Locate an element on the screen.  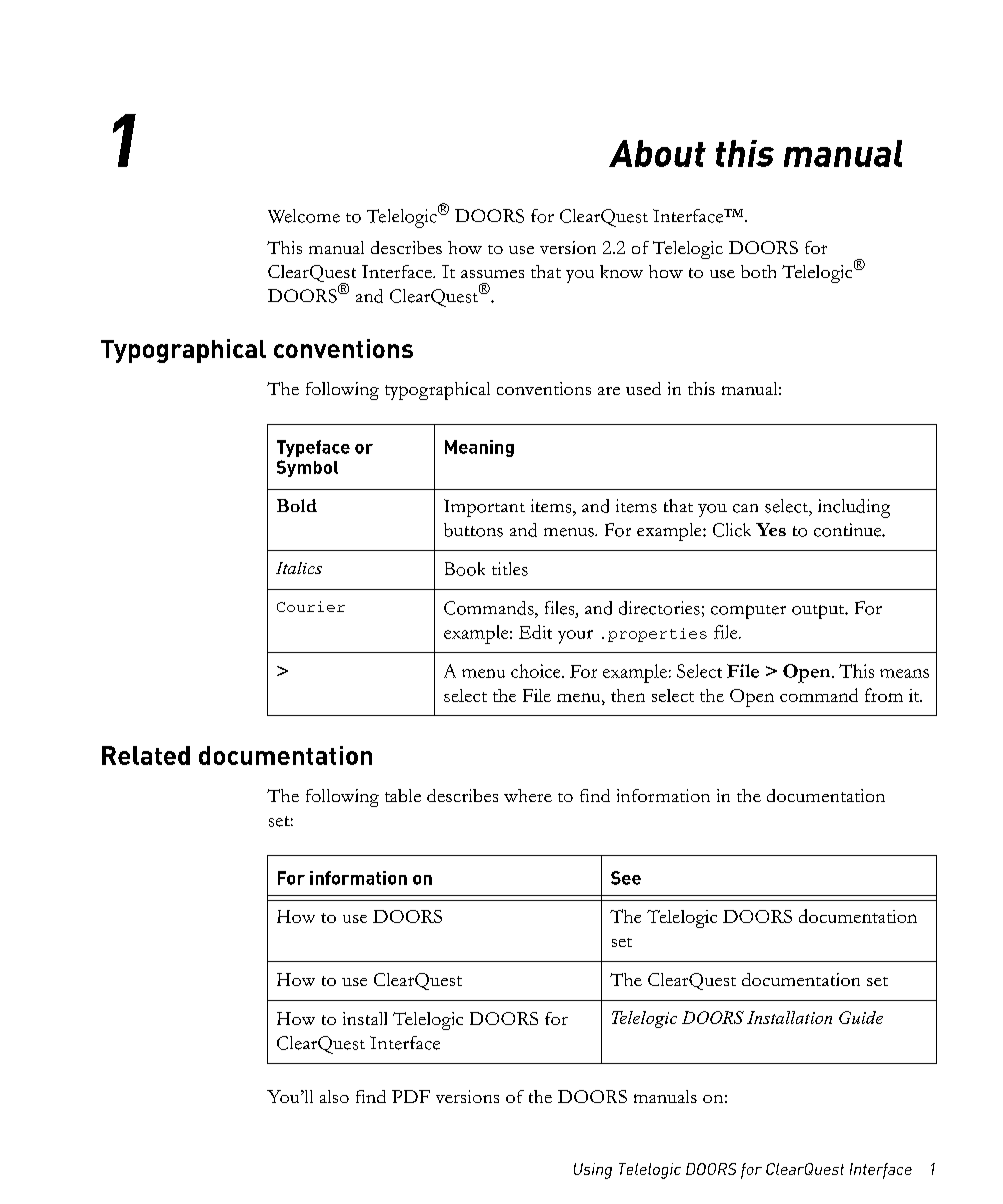
Courier is located at coordinates (311, 606).
